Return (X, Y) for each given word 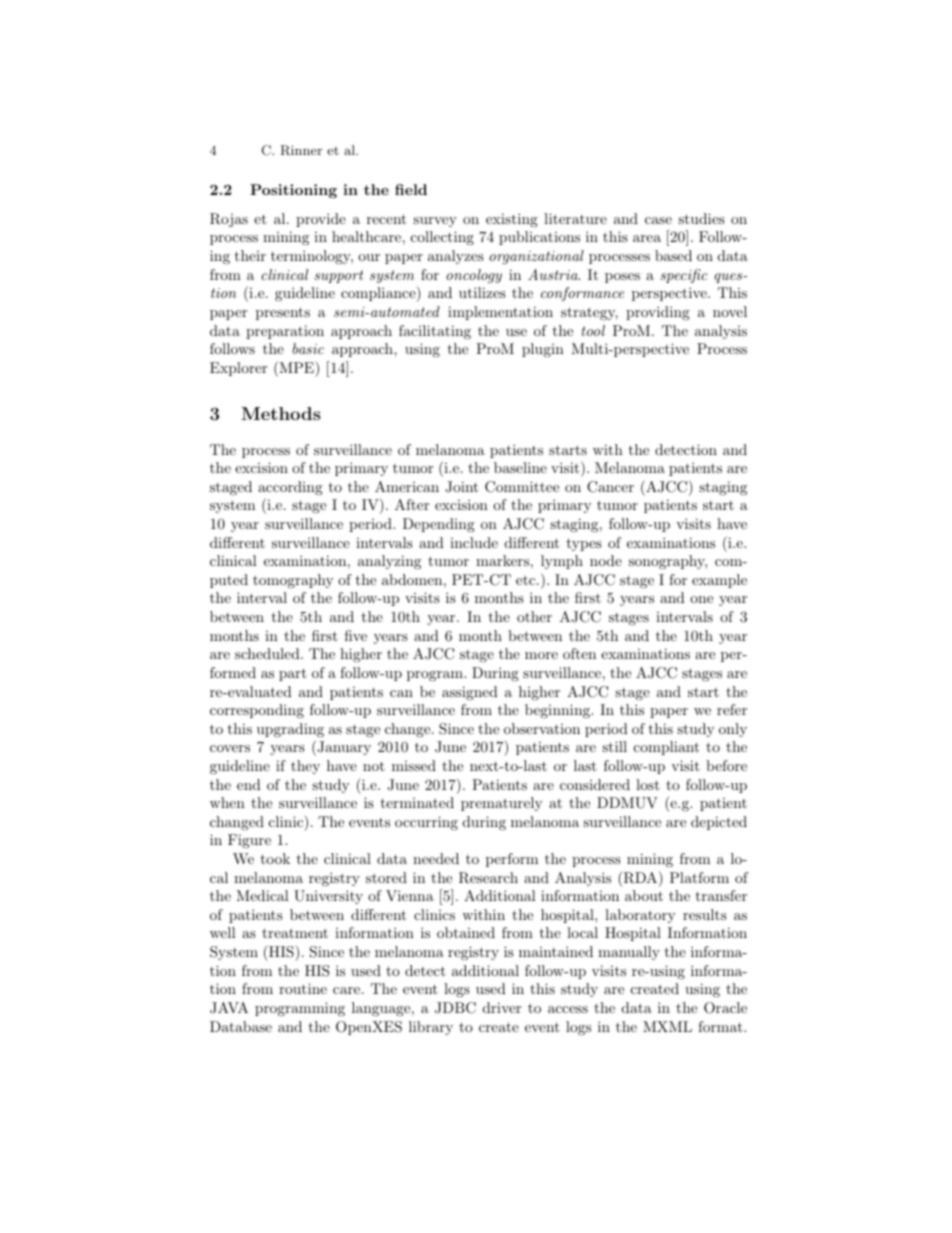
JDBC (455, 1008)
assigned (470, 693)
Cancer (610, 487)
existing (512, 220)
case (658, 220)
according (290, 488)
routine (303, 988)
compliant (666, 748)
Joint (461, 487)
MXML (667, 1026)
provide (321, 220)
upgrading (290, 730)
